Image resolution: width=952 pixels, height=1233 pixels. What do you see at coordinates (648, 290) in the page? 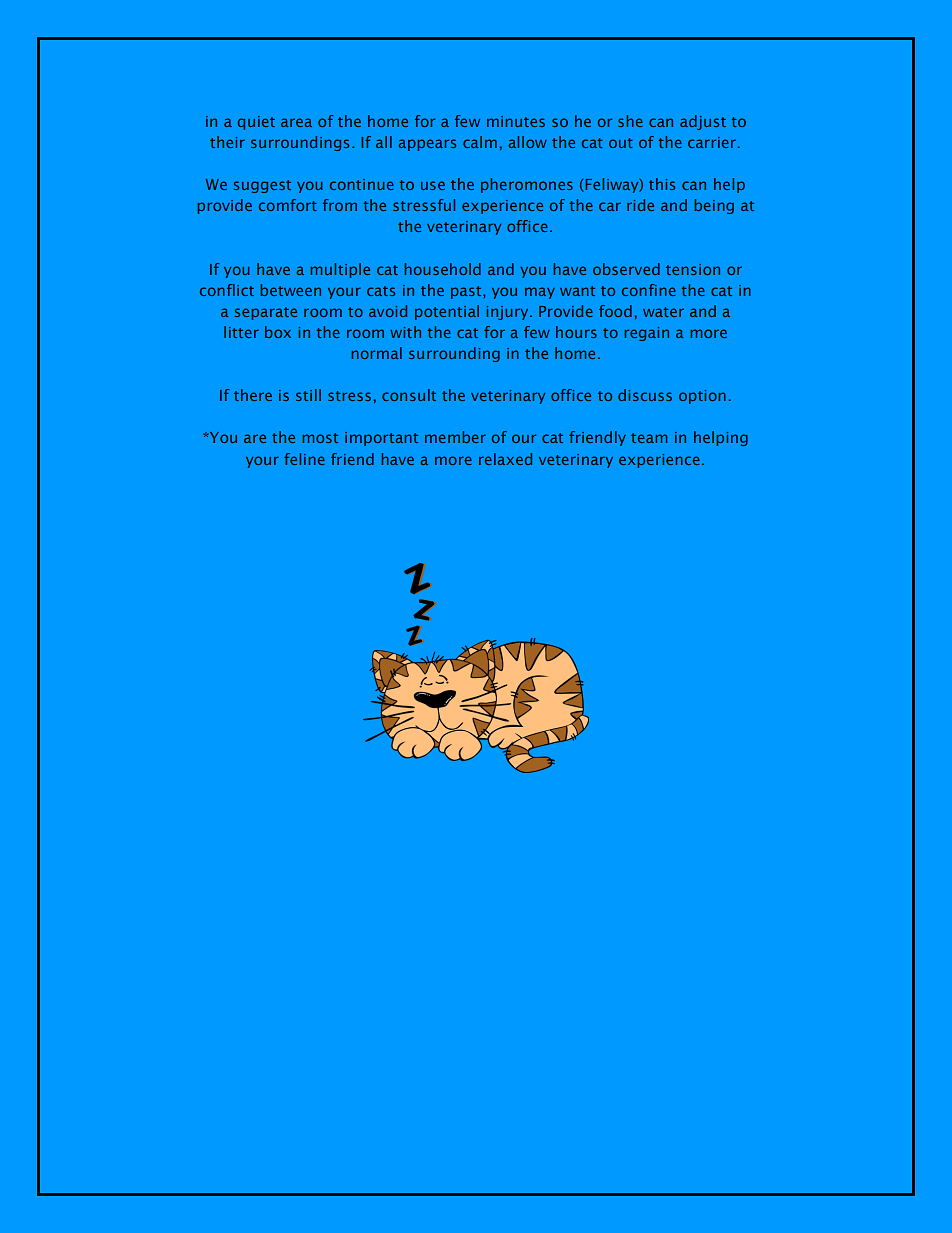
I see `confine` at bounding box center [648, 290].
